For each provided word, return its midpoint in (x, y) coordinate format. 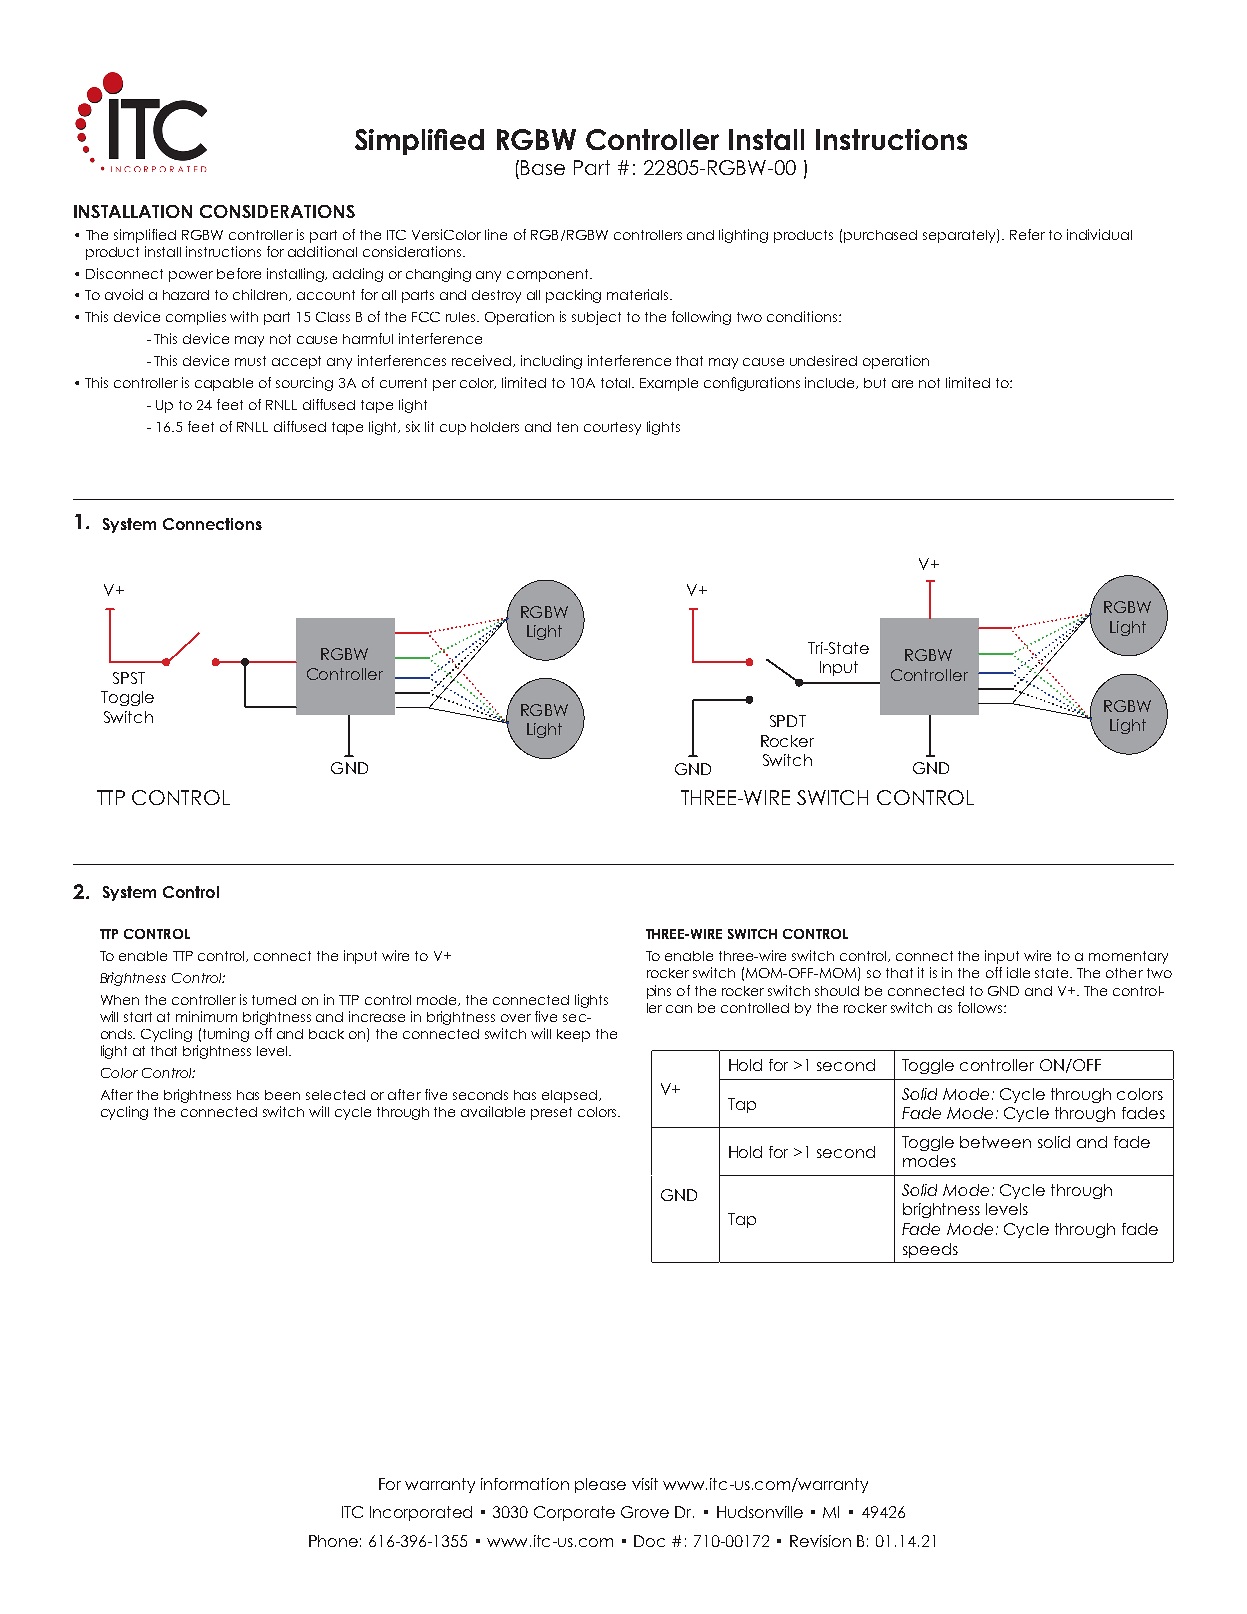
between (995, 1142)
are (902, 384)
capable (224, 384)
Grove (645, 1512)
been (282, 1095)
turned (274, 1000)
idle (1018, 972)
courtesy (612, 428)
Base (543, 167)
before (239, 273)
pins (659, 992)
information (525, 1484)
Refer (1027, 234)
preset (551, 1113)
